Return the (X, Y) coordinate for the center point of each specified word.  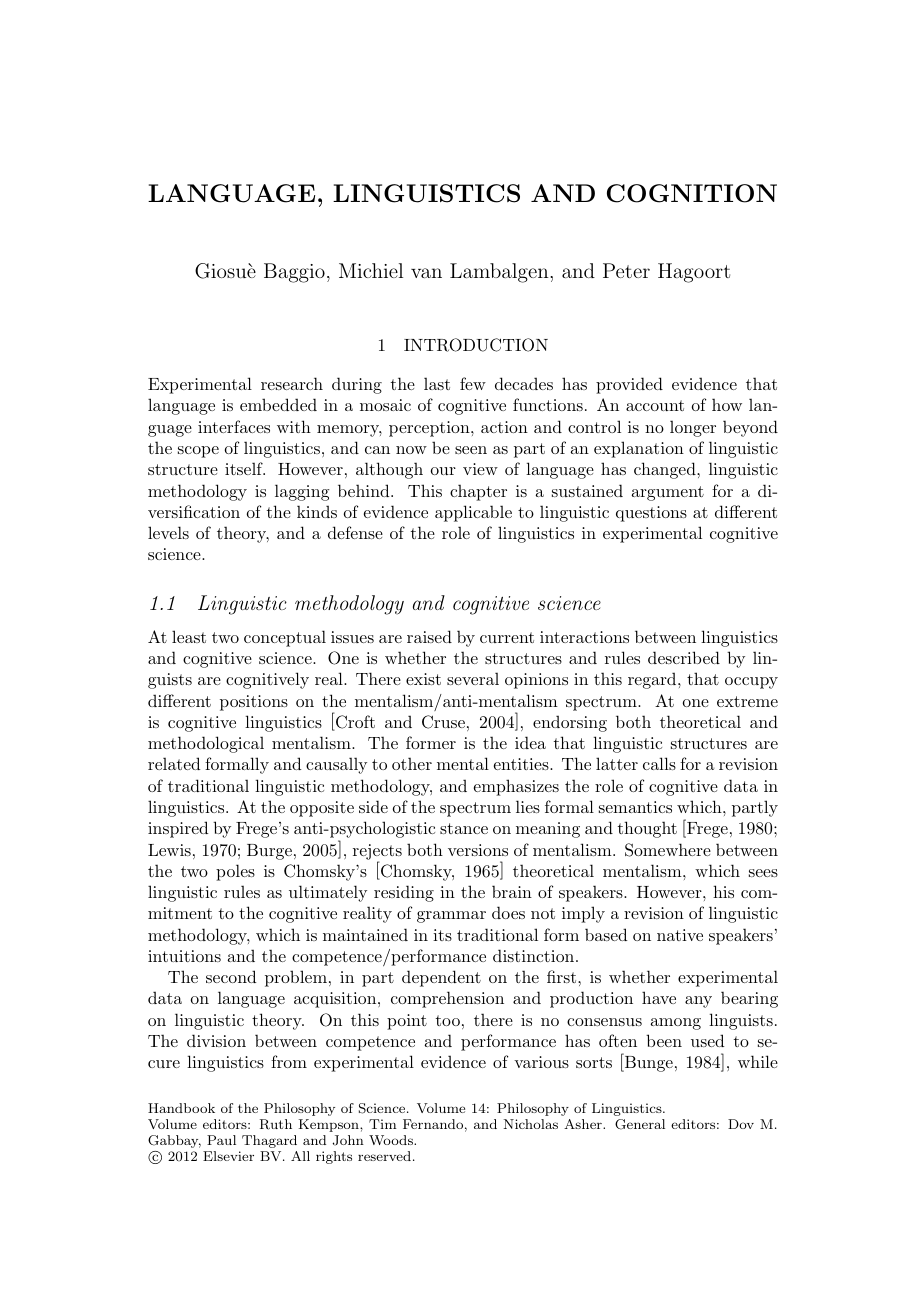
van (426, 273)
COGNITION (692, 193)
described (684, 657)
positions (254, 703)
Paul (221, 1140)
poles (235, 872)
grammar (451, 917)
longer (693, 428)
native (680, 935)
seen (471, 450)
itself (245, 468)
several (473, 678)
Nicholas (531, 1124)
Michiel (371, 270)
